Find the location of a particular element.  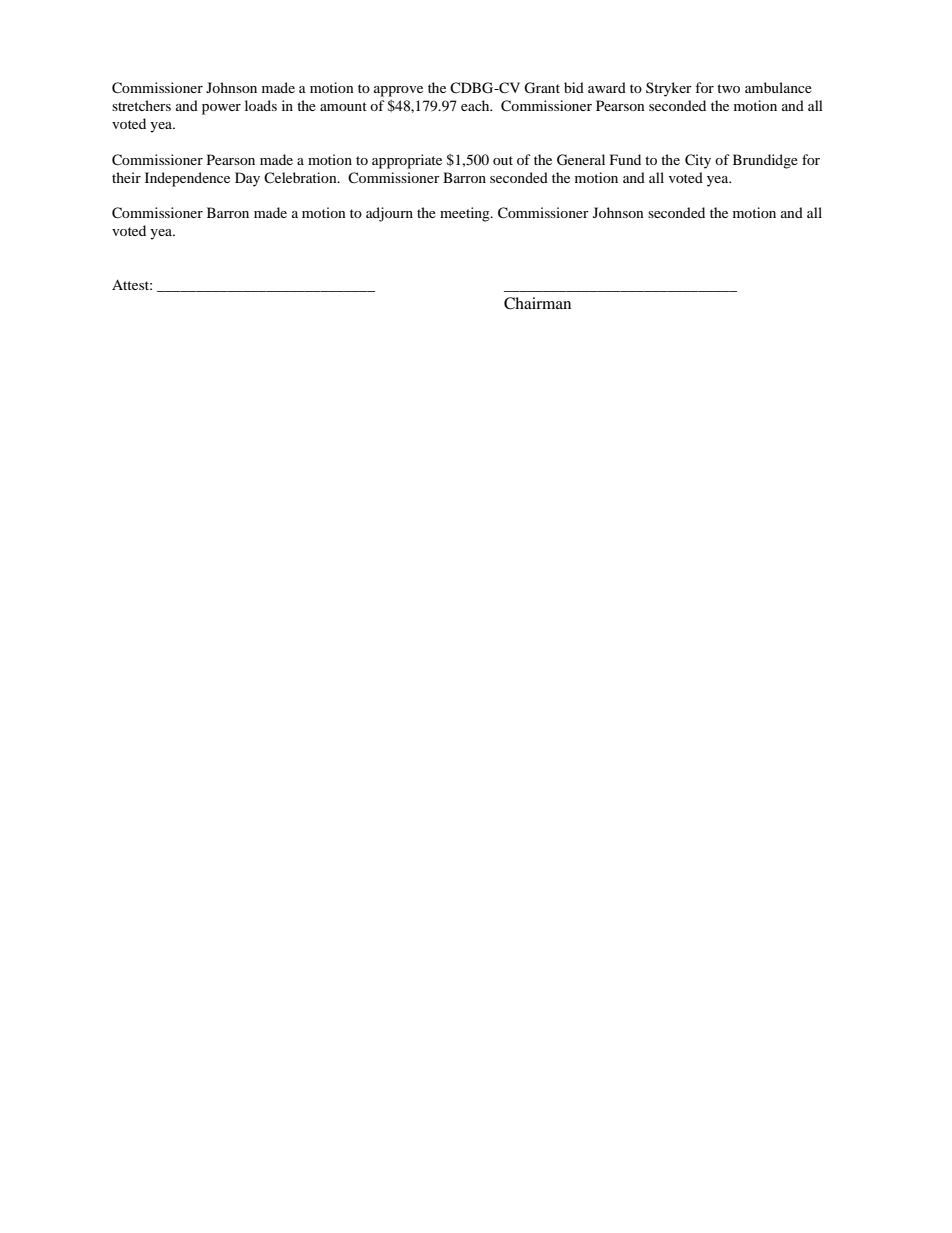

meeting is located at coordinates (466, 214).
